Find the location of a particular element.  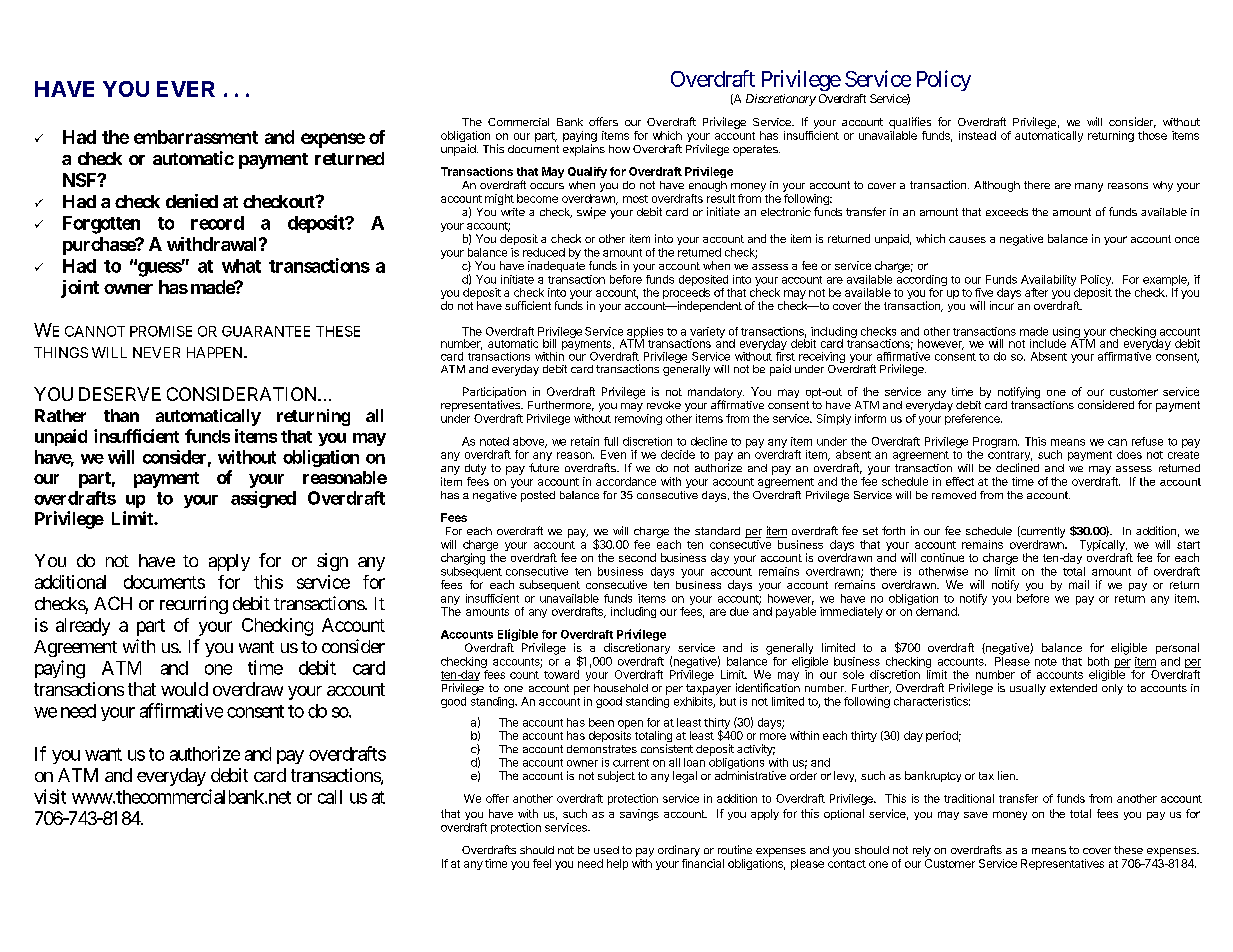

save is located at coordinates (976, 815).
